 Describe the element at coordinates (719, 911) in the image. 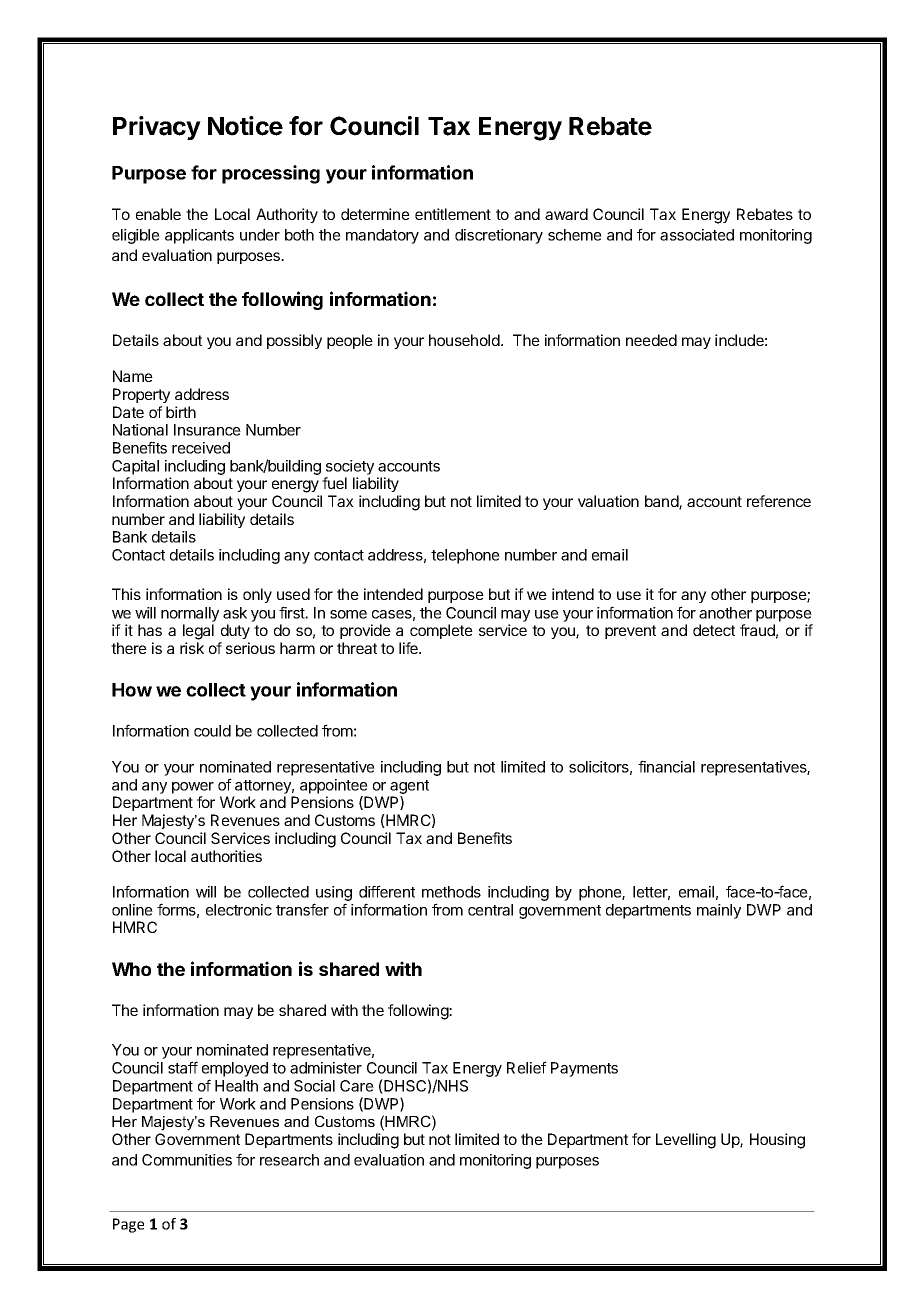

I see `mainly` at that location.
